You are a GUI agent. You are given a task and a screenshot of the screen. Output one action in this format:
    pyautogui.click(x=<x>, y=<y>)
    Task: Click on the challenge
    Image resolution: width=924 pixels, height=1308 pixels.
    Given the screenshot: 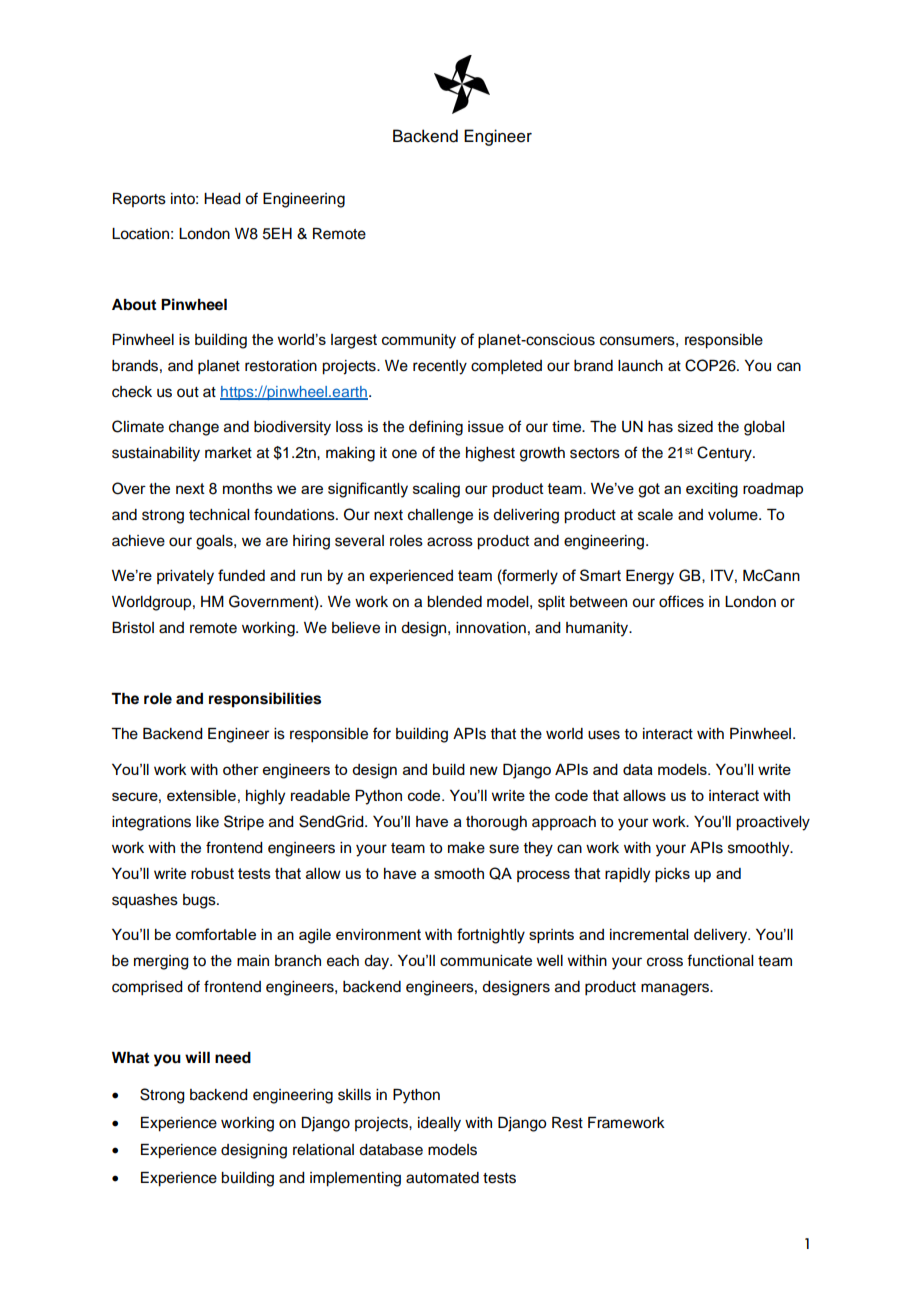 What is the action you would take?
    pyautogui.click(x=440, y=516)
